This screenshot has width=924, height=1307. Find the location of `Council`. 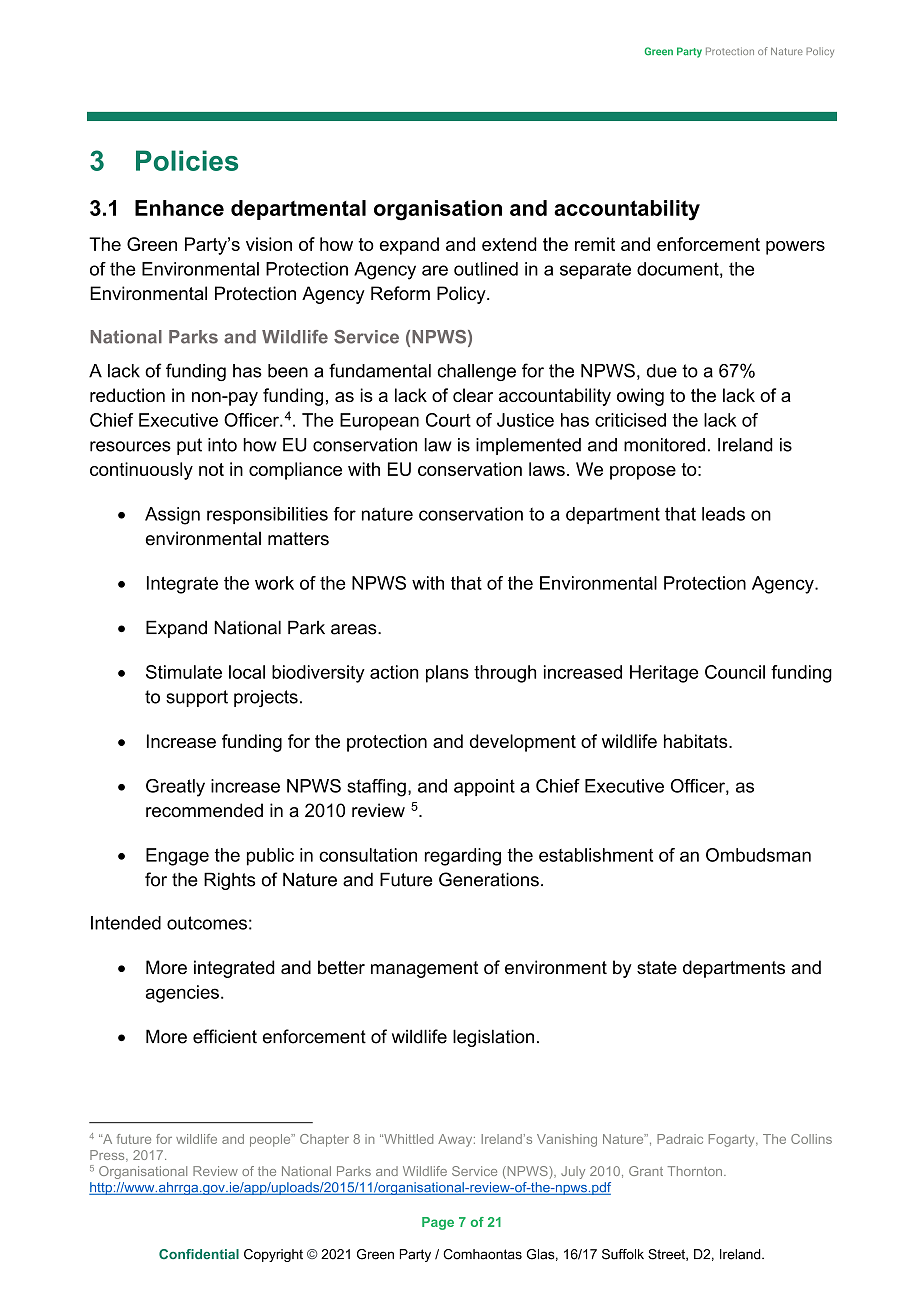

Council is located at coordinates (735, 672).
